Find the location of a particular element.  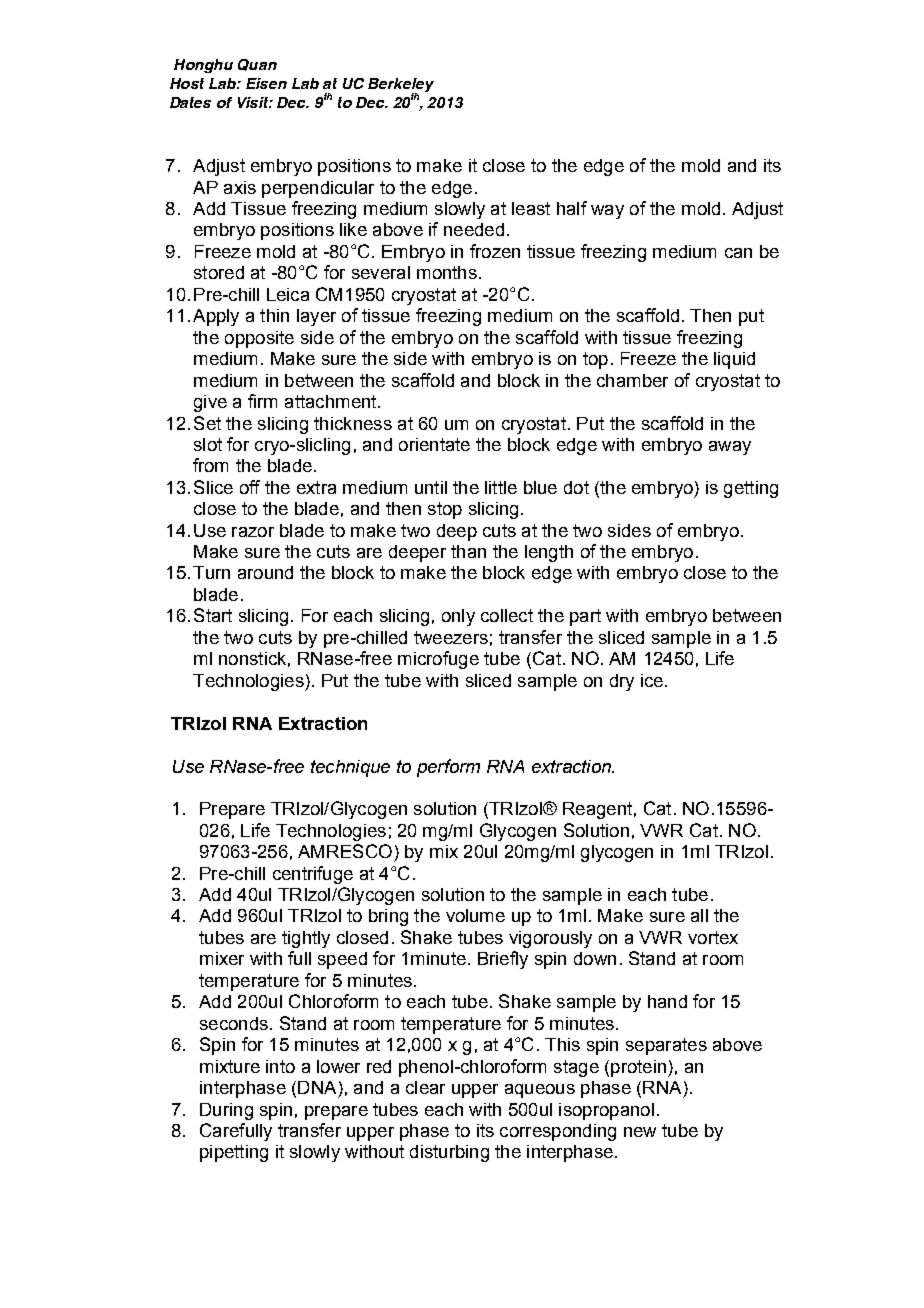

around is located at coordinates (265, 572).
